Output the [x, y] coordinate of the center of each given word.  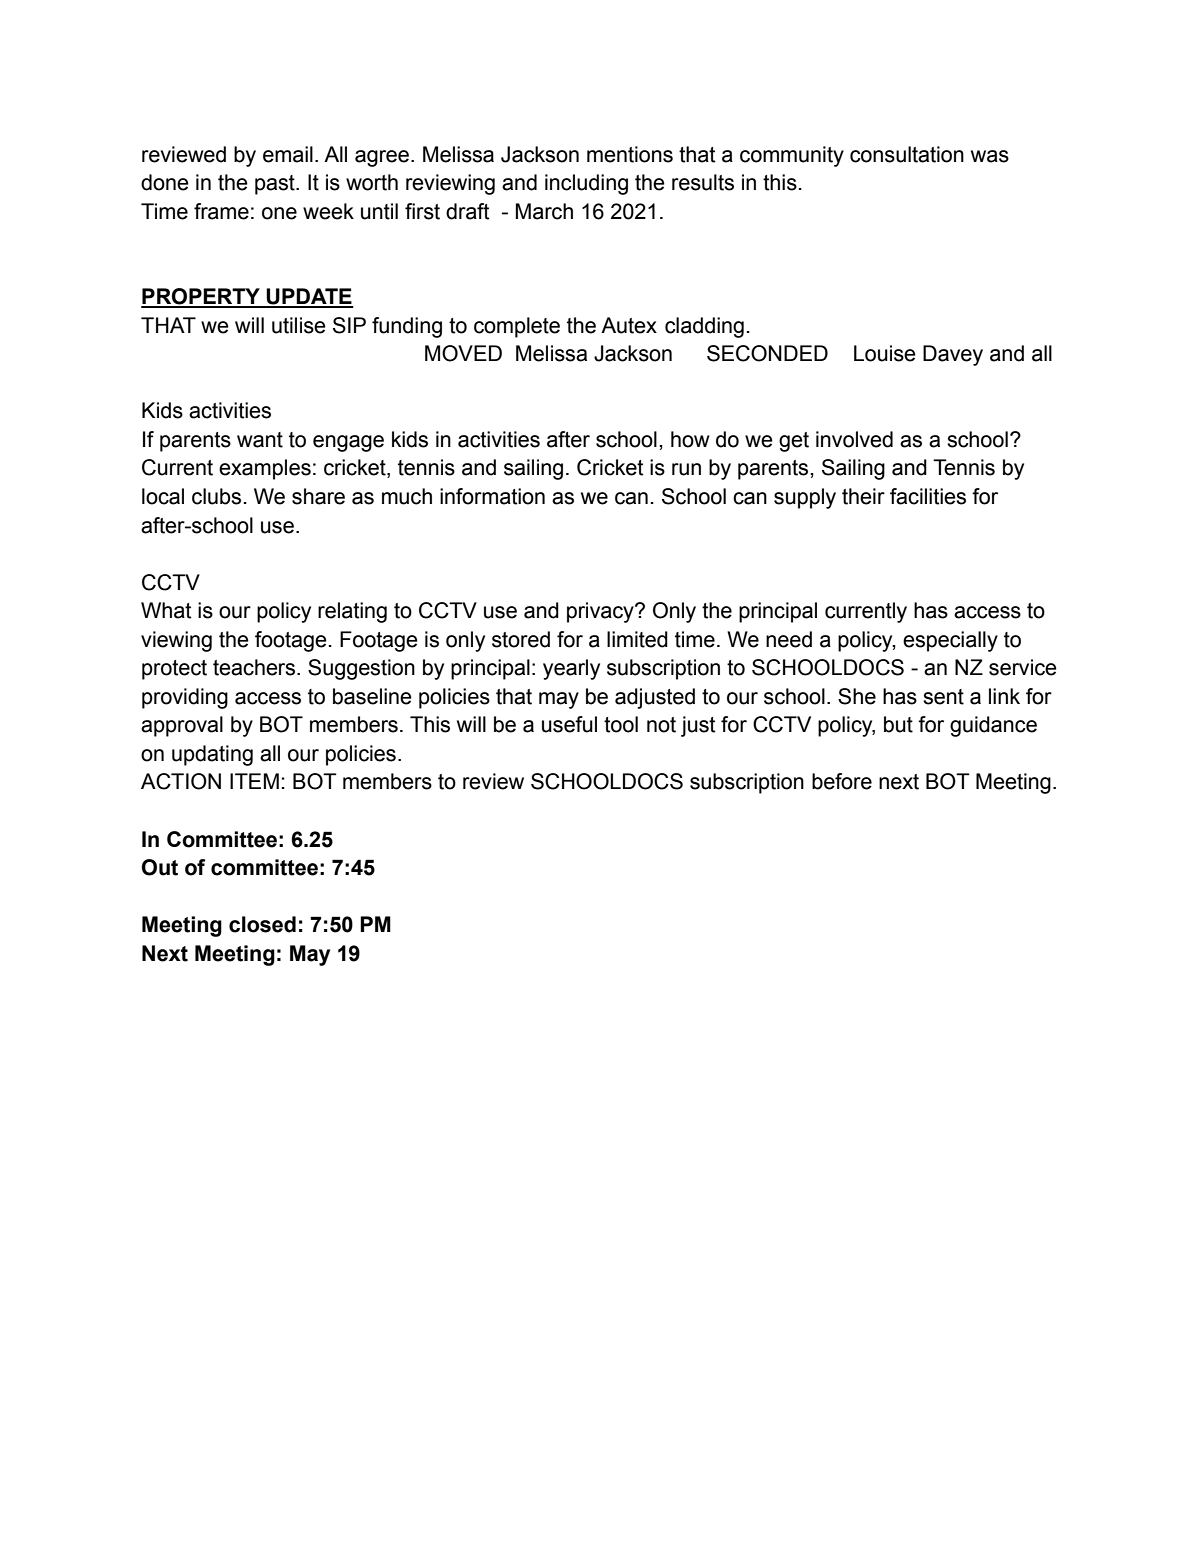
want [260, 440]
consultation [907, 154]
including [586, 184]
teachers [255, 667]
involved [854, 439]
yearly [571, 669]
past [276, 185]
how [690, 439]
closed [262, 924]
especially [950, 641]
